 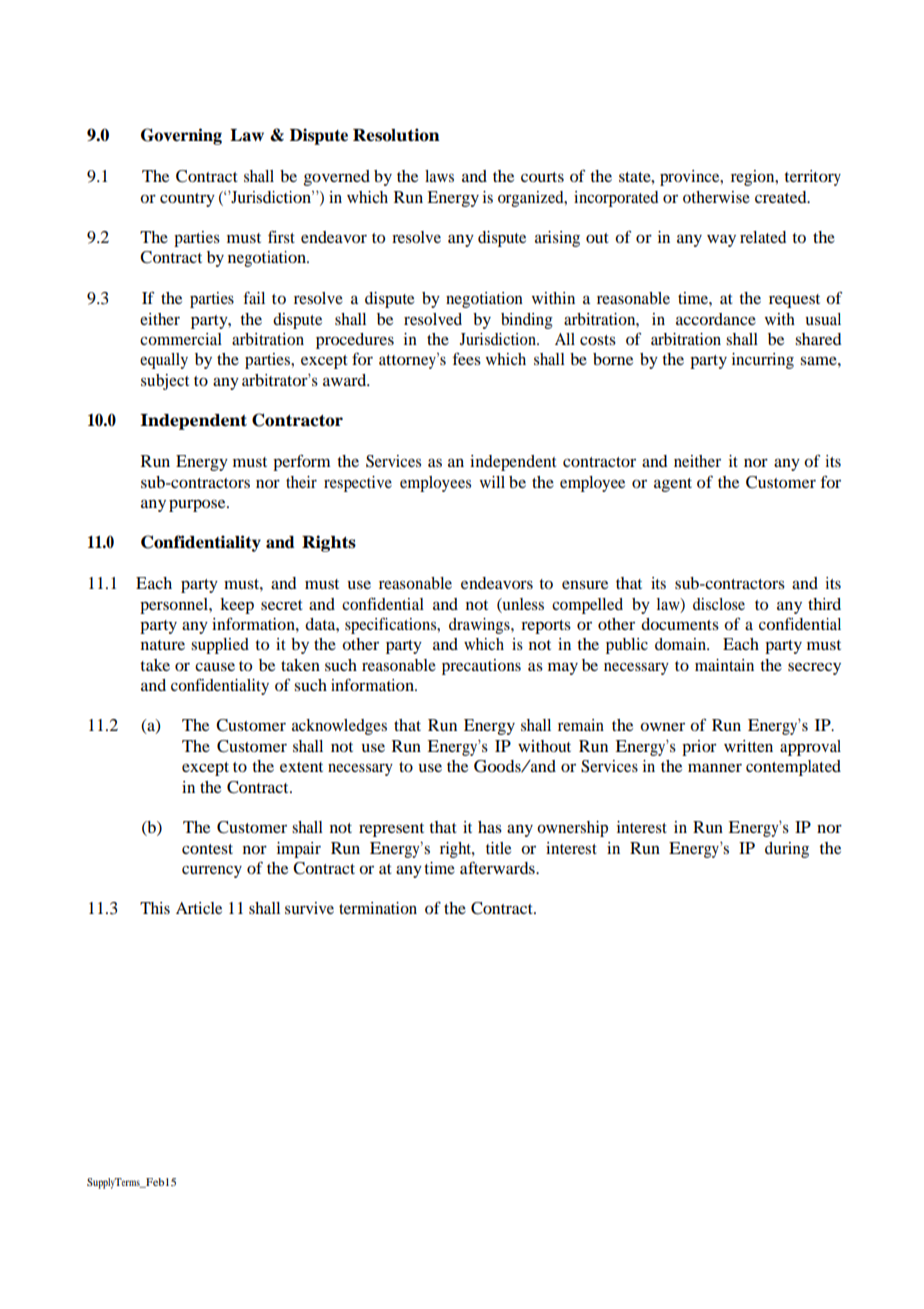 What do you see at coordinates (439, 176) in the screenshot?
I see `laws` at bounding box center [439, 176].
